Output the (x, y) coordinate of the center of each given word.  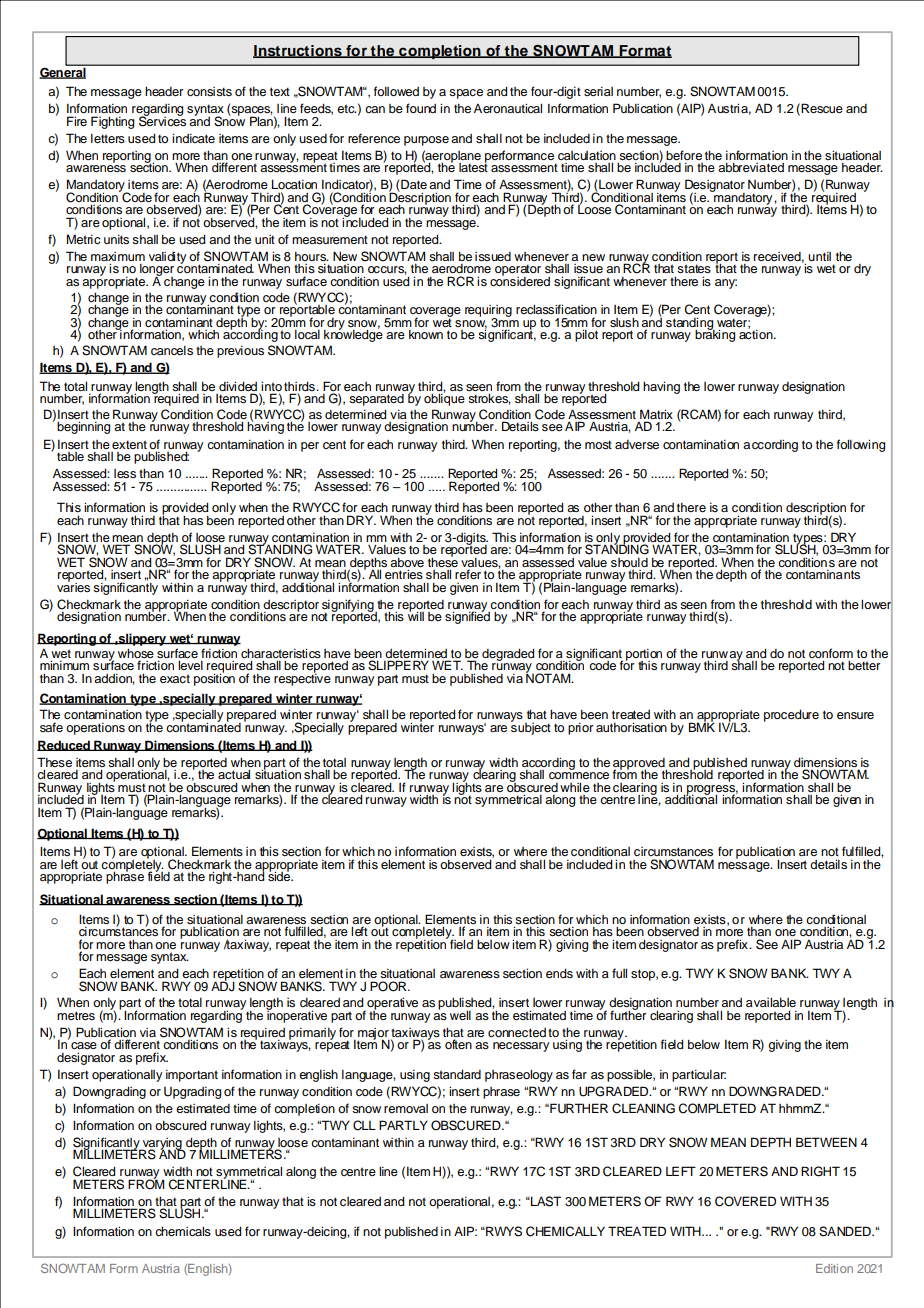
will (416, 615)
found (421, 108)
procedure (791, 716)
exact (175, 678)
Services (162, 120)
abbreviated (751, 167)
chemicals (183, 1231)
